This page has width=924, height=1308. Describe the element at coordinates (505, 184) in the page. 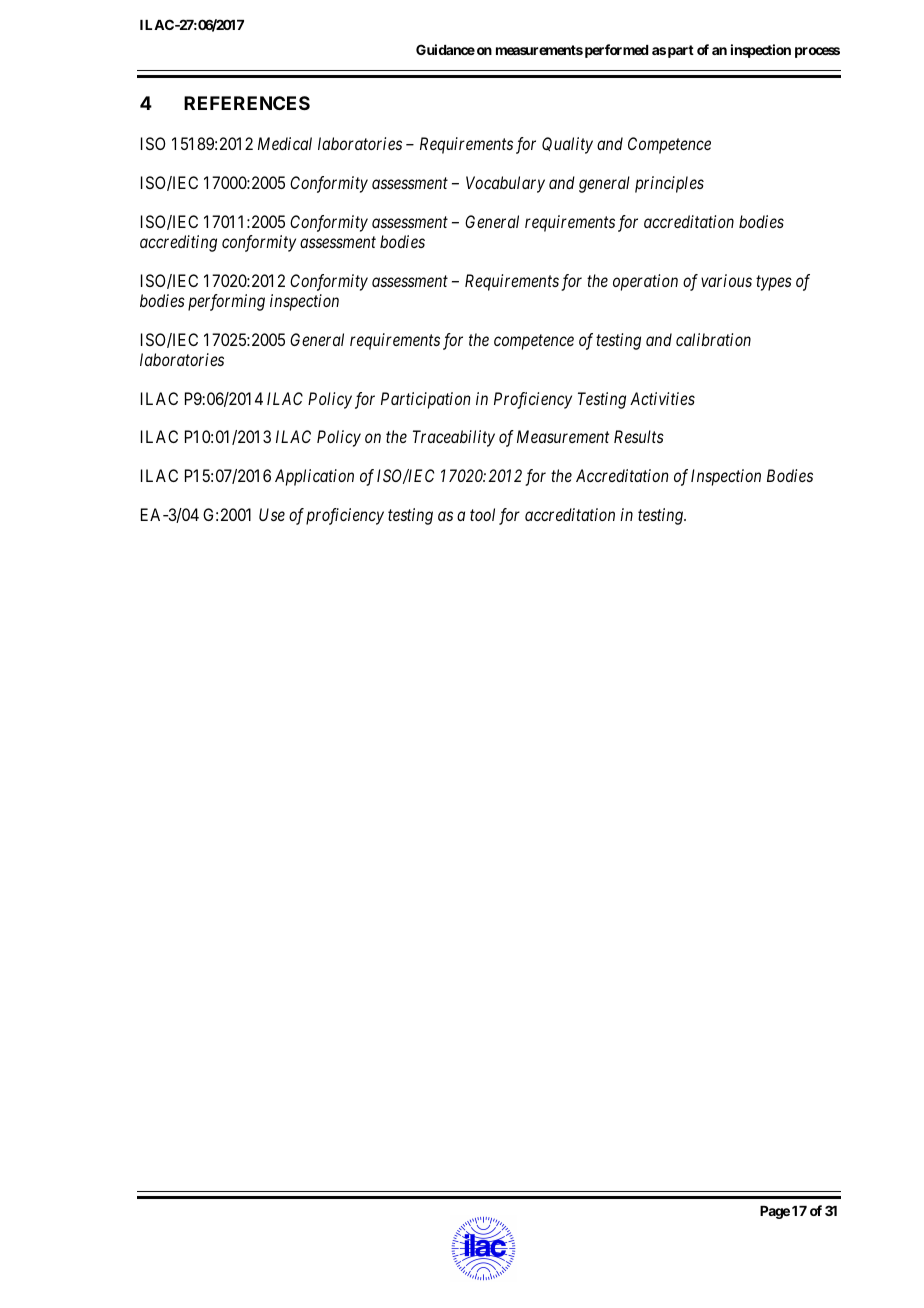

I see `Vocabulary` at that location.
